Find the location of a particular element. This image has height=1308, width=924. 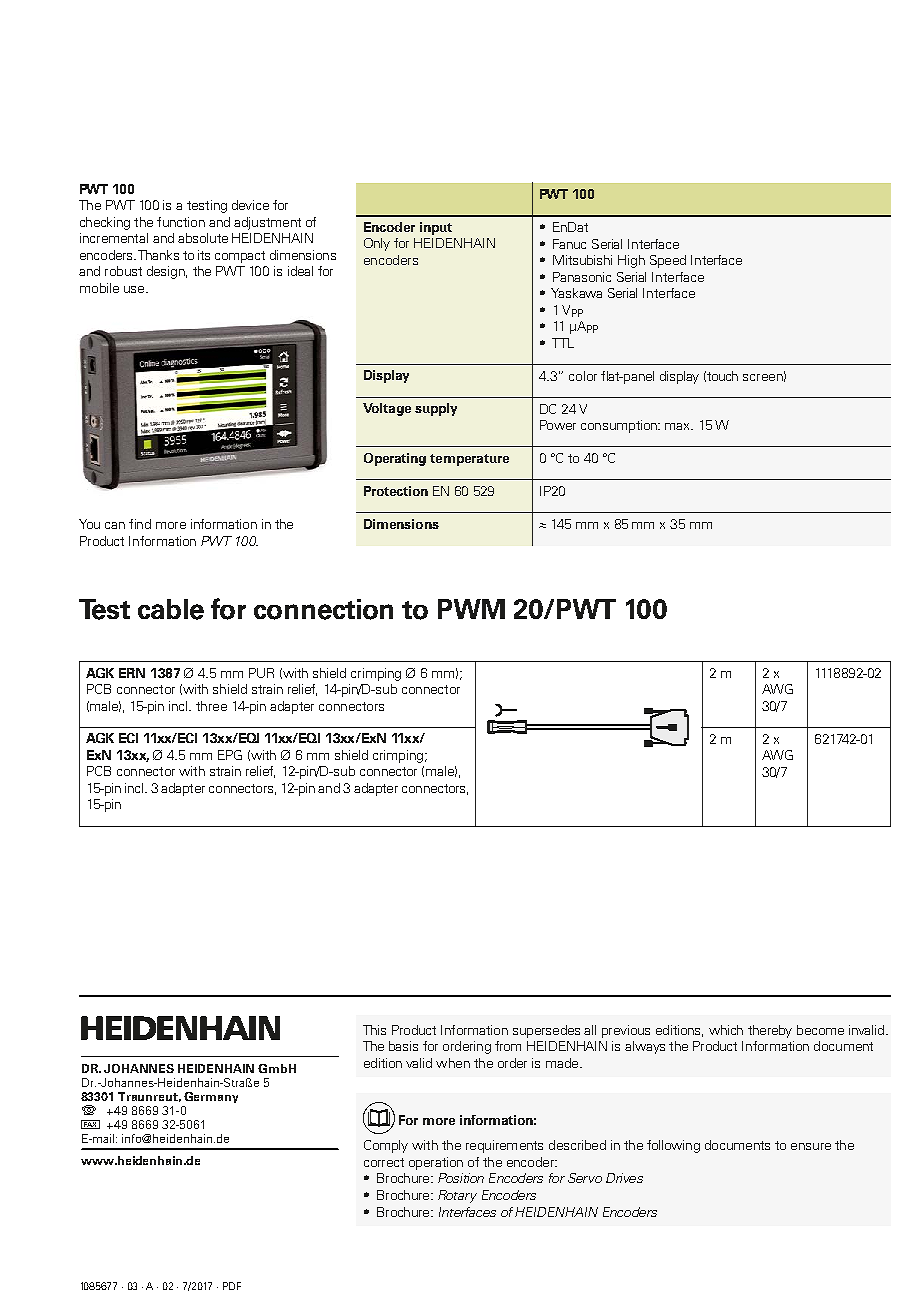

thereby is located at coordinates (770, 1031).
